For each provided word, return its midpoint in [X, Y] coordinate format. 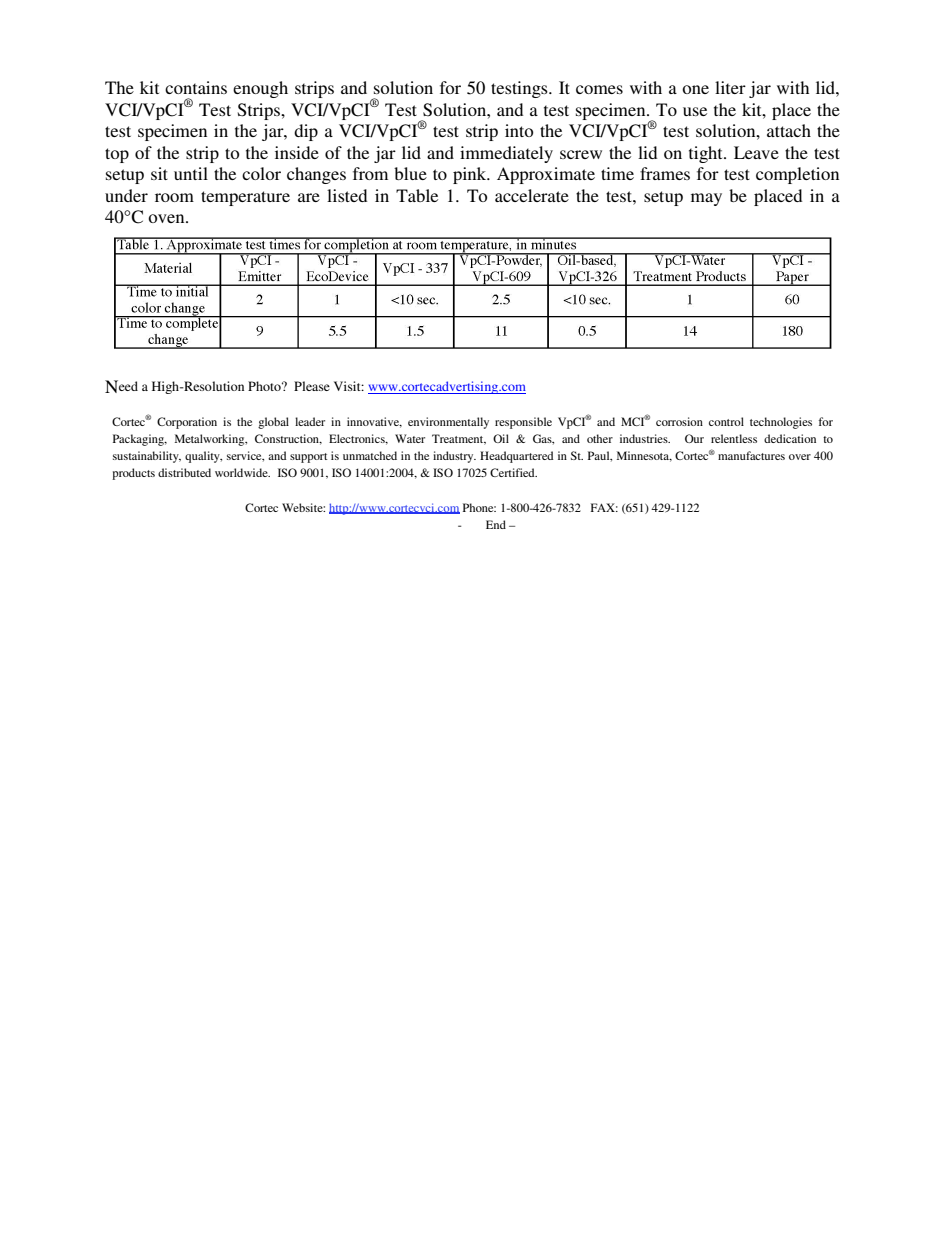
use [695, 111]
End [496, 524]
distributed [184, 472]
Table [417, 195]
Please [312, 386]
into [519, 130]
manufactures [751, 455]
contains [196, 87]
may [706, 199]
